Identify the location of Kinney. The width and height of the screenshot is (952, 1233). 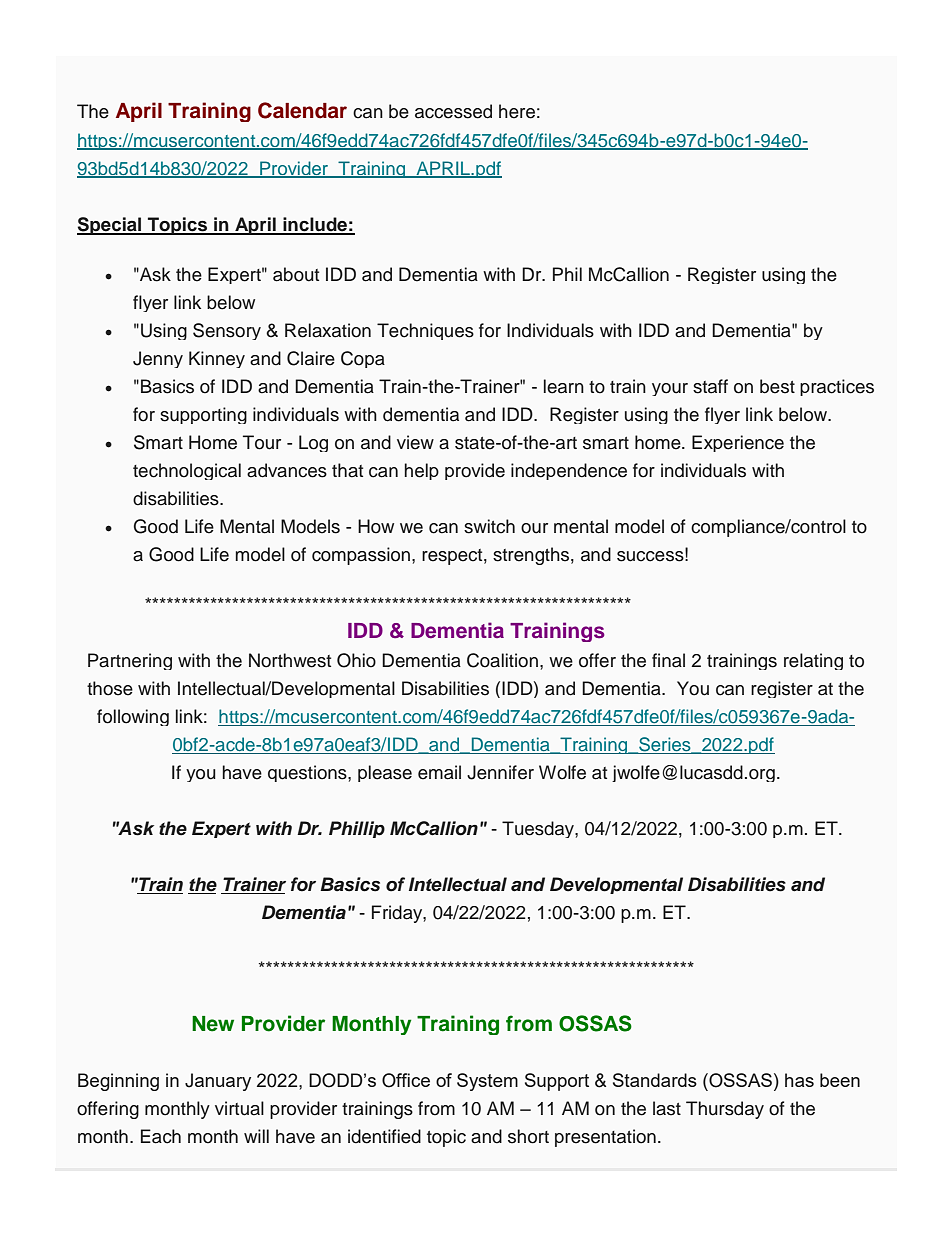
(217, 359).
